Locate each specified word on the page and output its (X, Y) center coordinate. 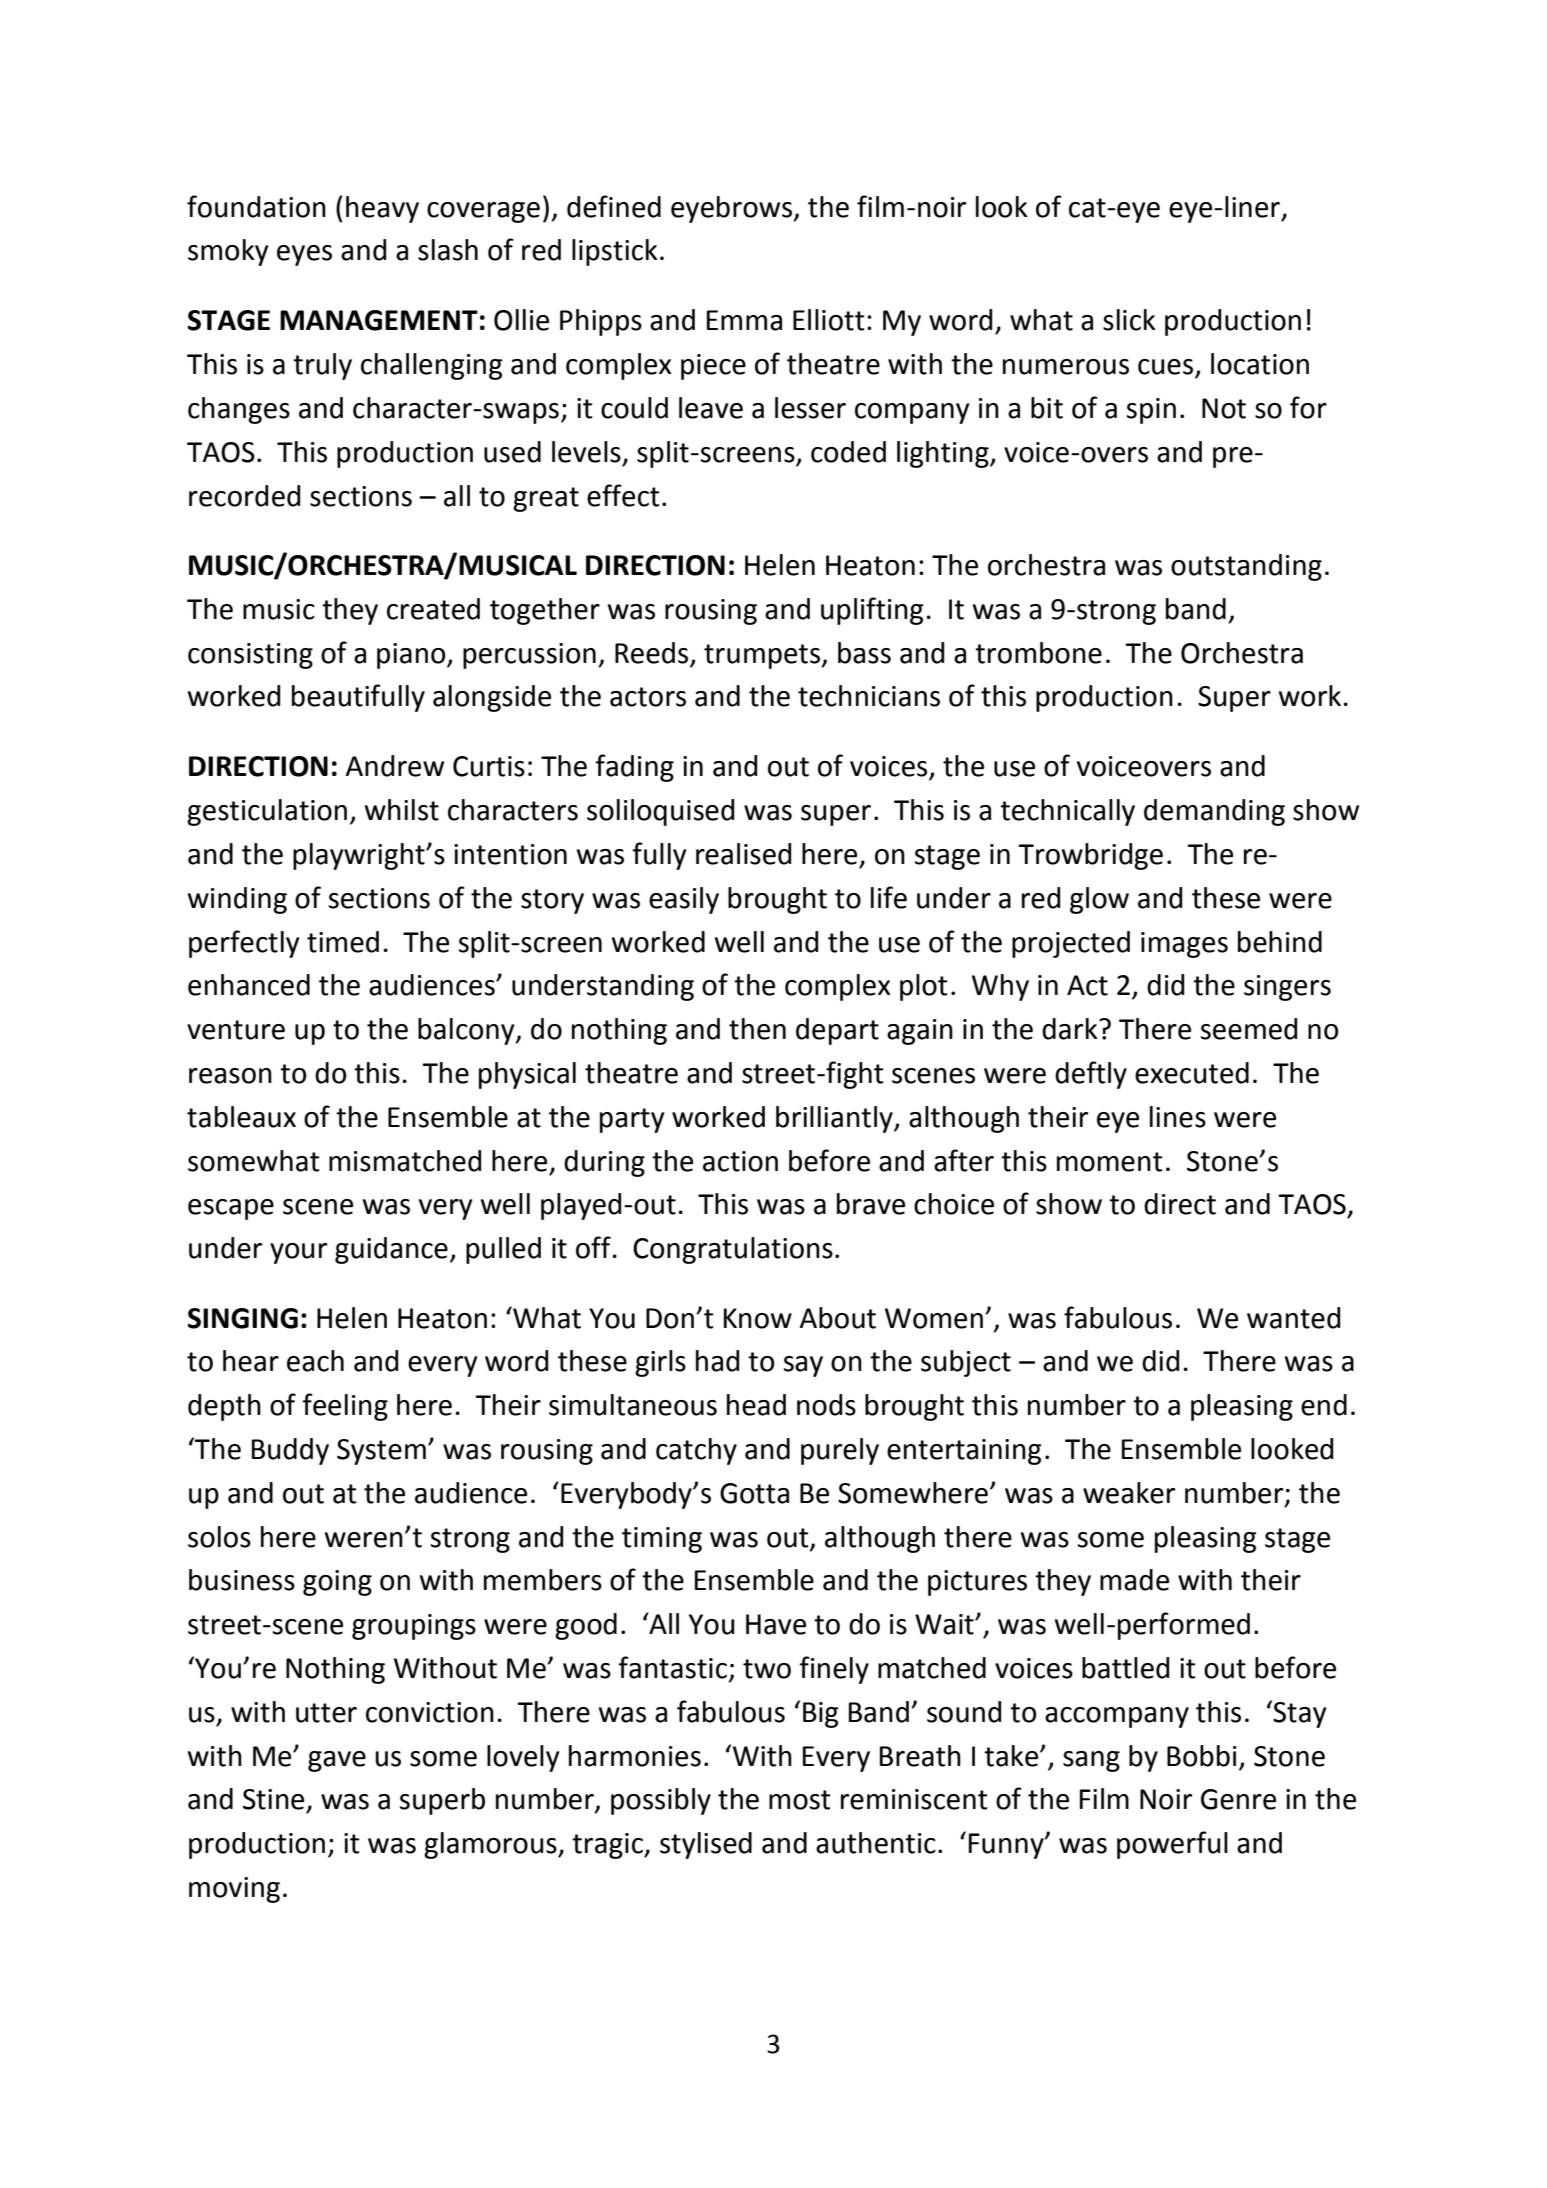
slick (1129, 320)
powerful (1172, 1845)
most (800, 1800)
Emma (744, 320)
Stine (273, 1799)
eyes (304, 255)
